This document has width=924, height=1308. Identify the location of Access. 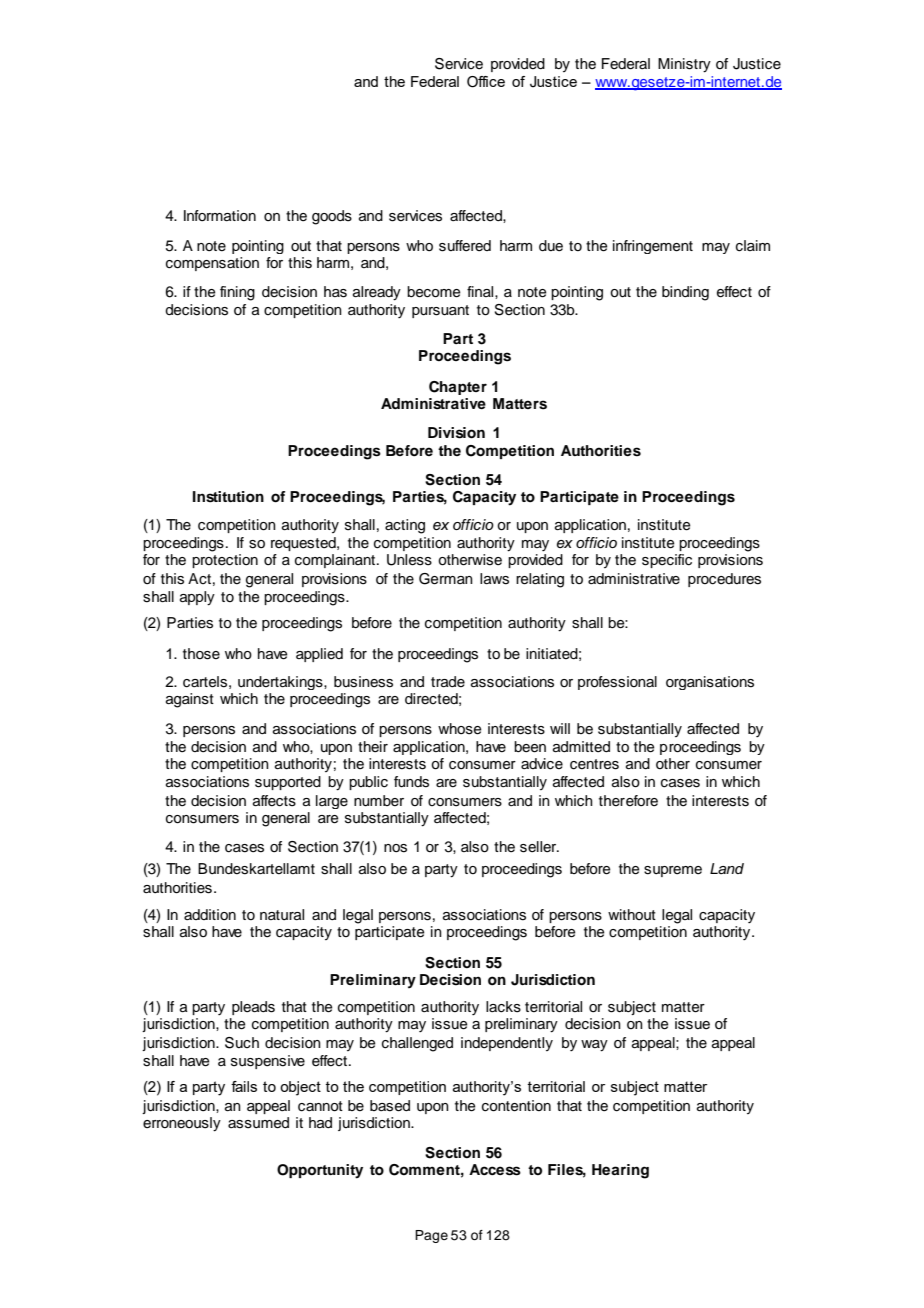
(495, 1170).
